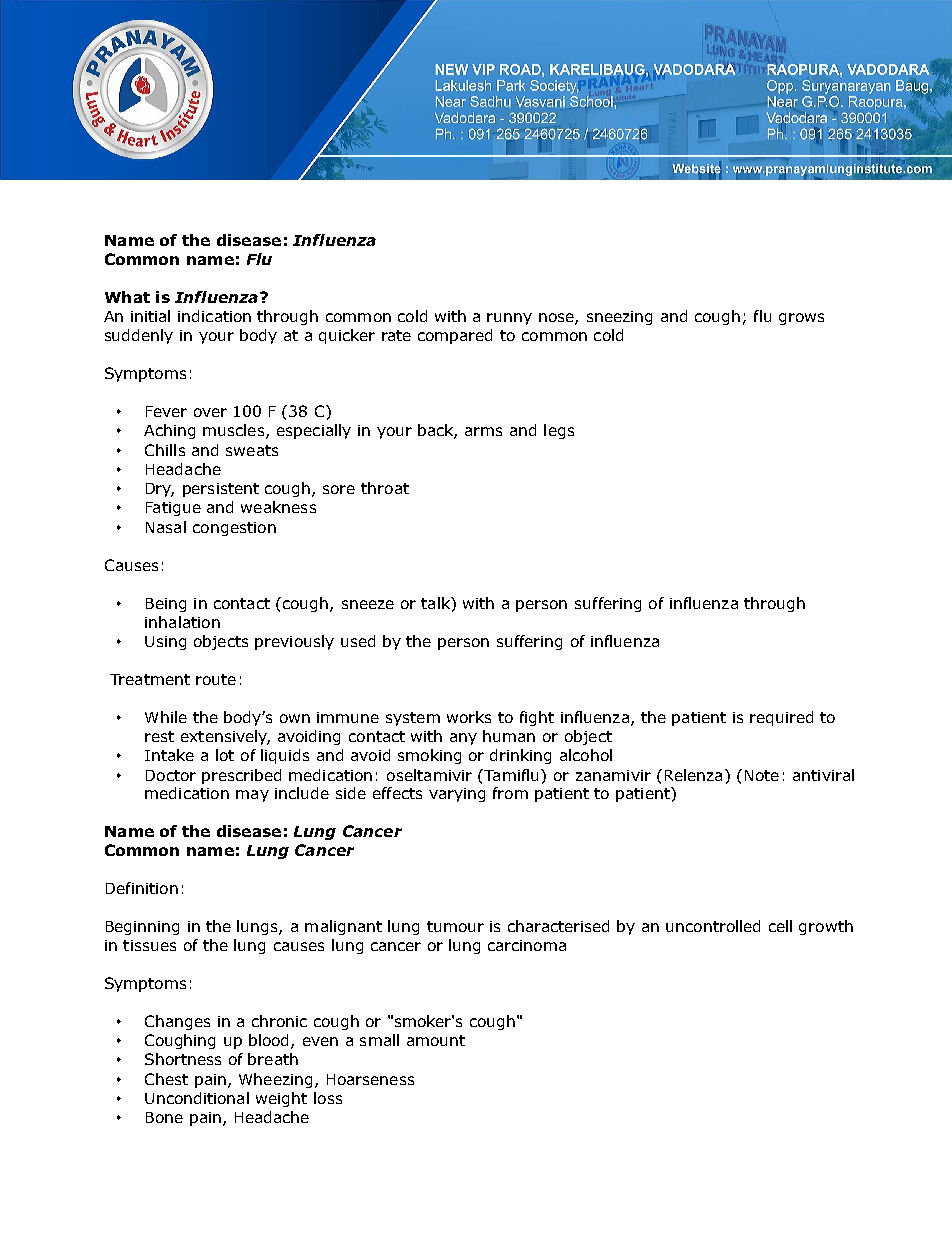 The height and width of the document is (1233, 952). Describe the element at coordinates (781, 718) in the document. I see `required` at that location.
